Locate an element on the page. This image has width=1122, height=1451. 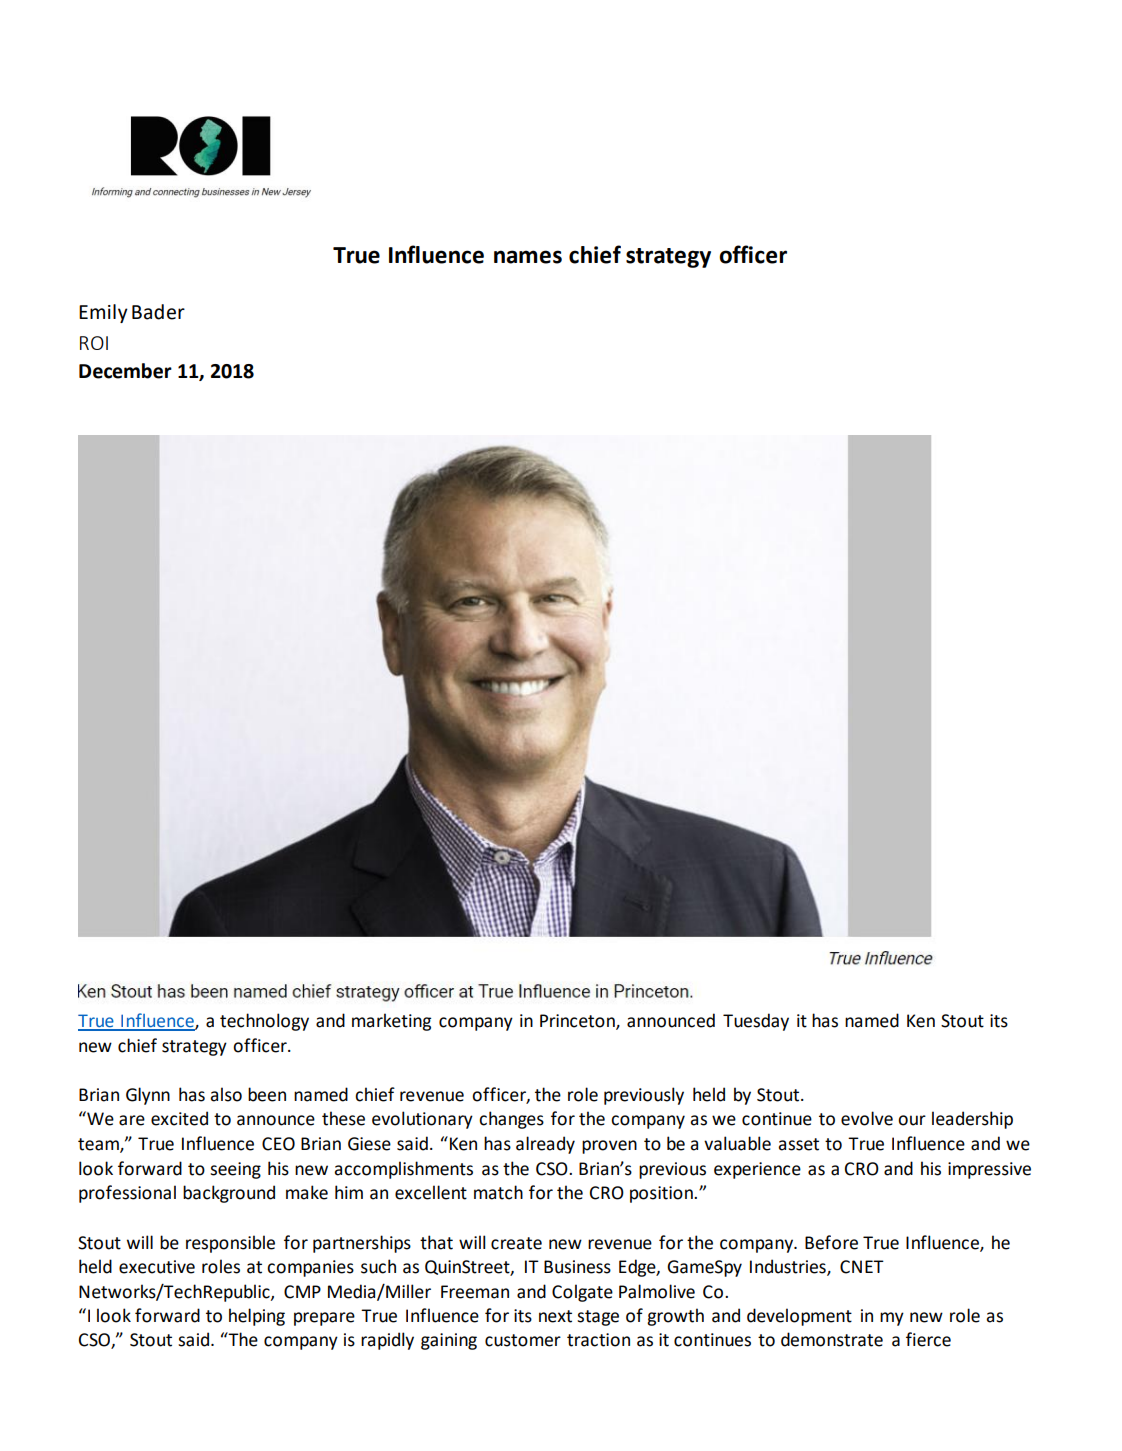
evolve is located at coordinates (867, 1118).
